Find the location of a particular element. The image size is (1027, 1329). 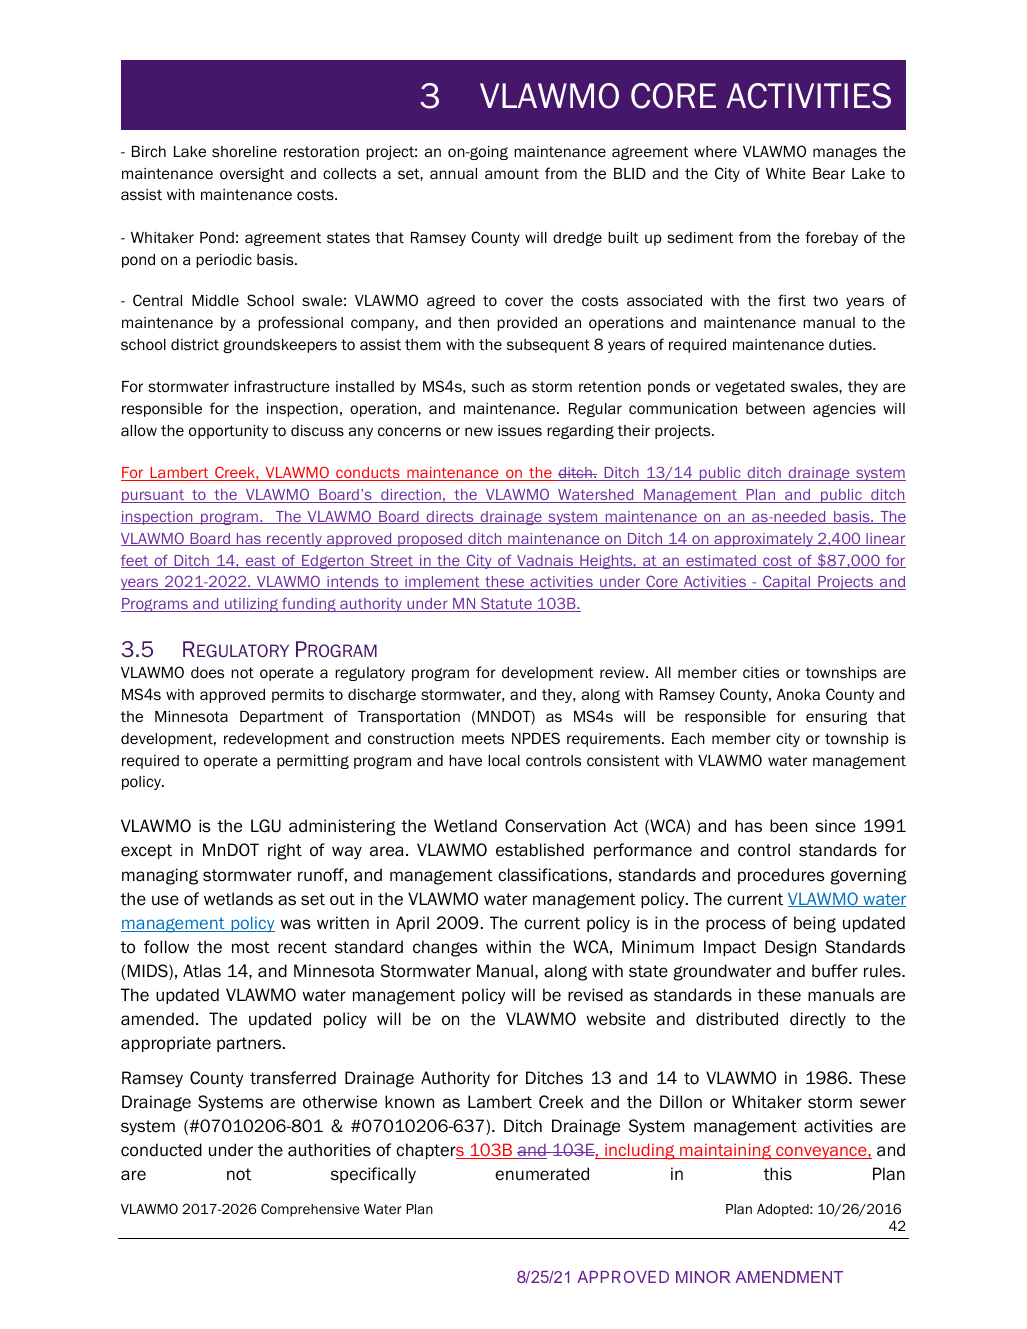

been is located at coordinates (788, 826).
